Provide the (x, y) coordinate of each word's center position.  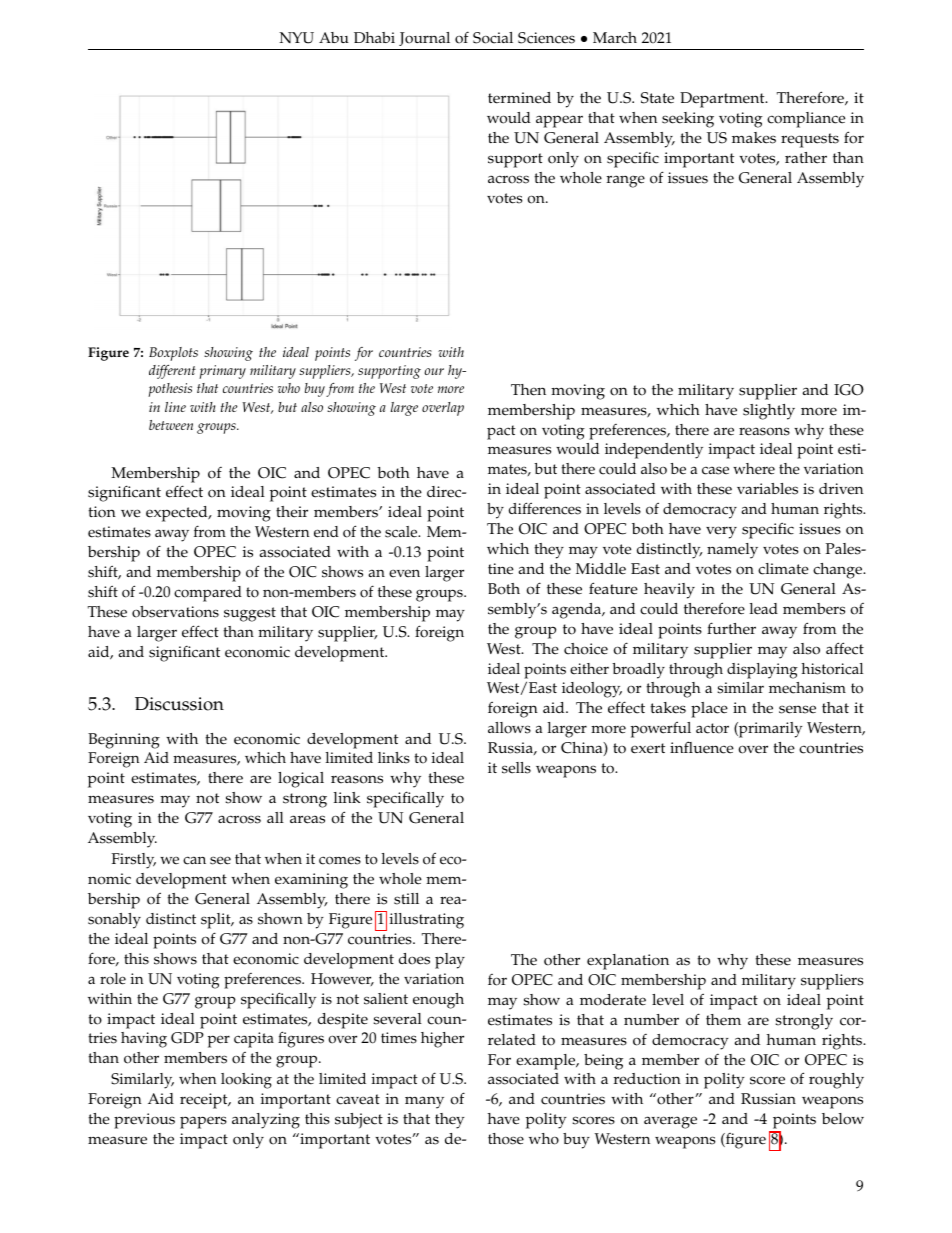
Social (493, 38)
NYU (296, 38)
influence (702, 747)
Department (723, 100)
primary (222, 372)
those (506, 1139)
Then (528, 390)
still (406, 899)
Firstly (133, 861)
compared (208, 594)
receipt (205, 1101)
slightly (769, 412)
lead (764, 609)
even (404, 573)
